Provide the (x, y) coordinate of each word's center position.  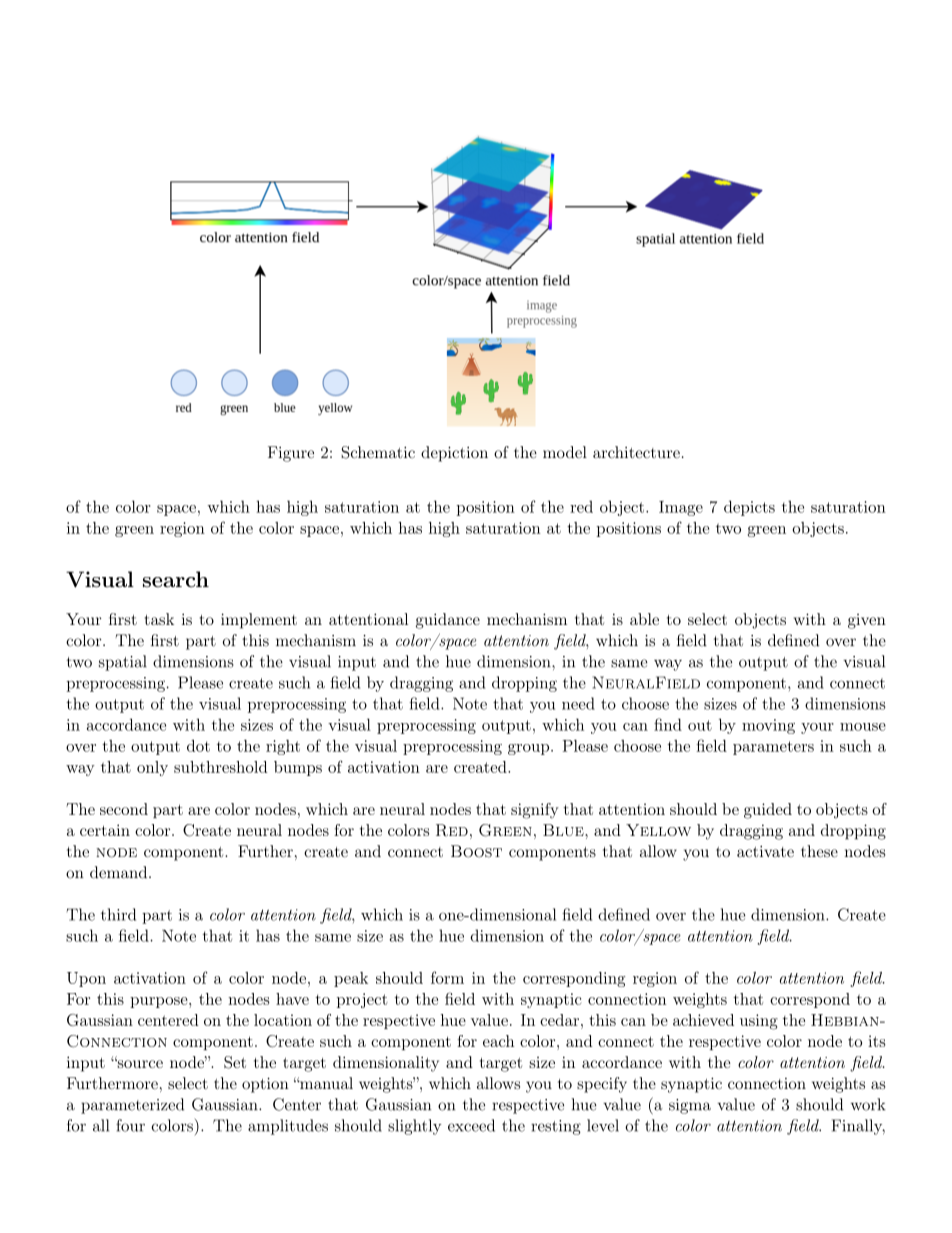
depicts (749, 508)
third (118, 914)
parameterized (132, 1106)
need (578, 703)
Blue (564, 830)
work (868, 1104)
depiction (454, 454)
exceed (471, 1125)
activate (765, 851)
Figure (291, 454)
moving (768, 726)
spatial (123, 663)
